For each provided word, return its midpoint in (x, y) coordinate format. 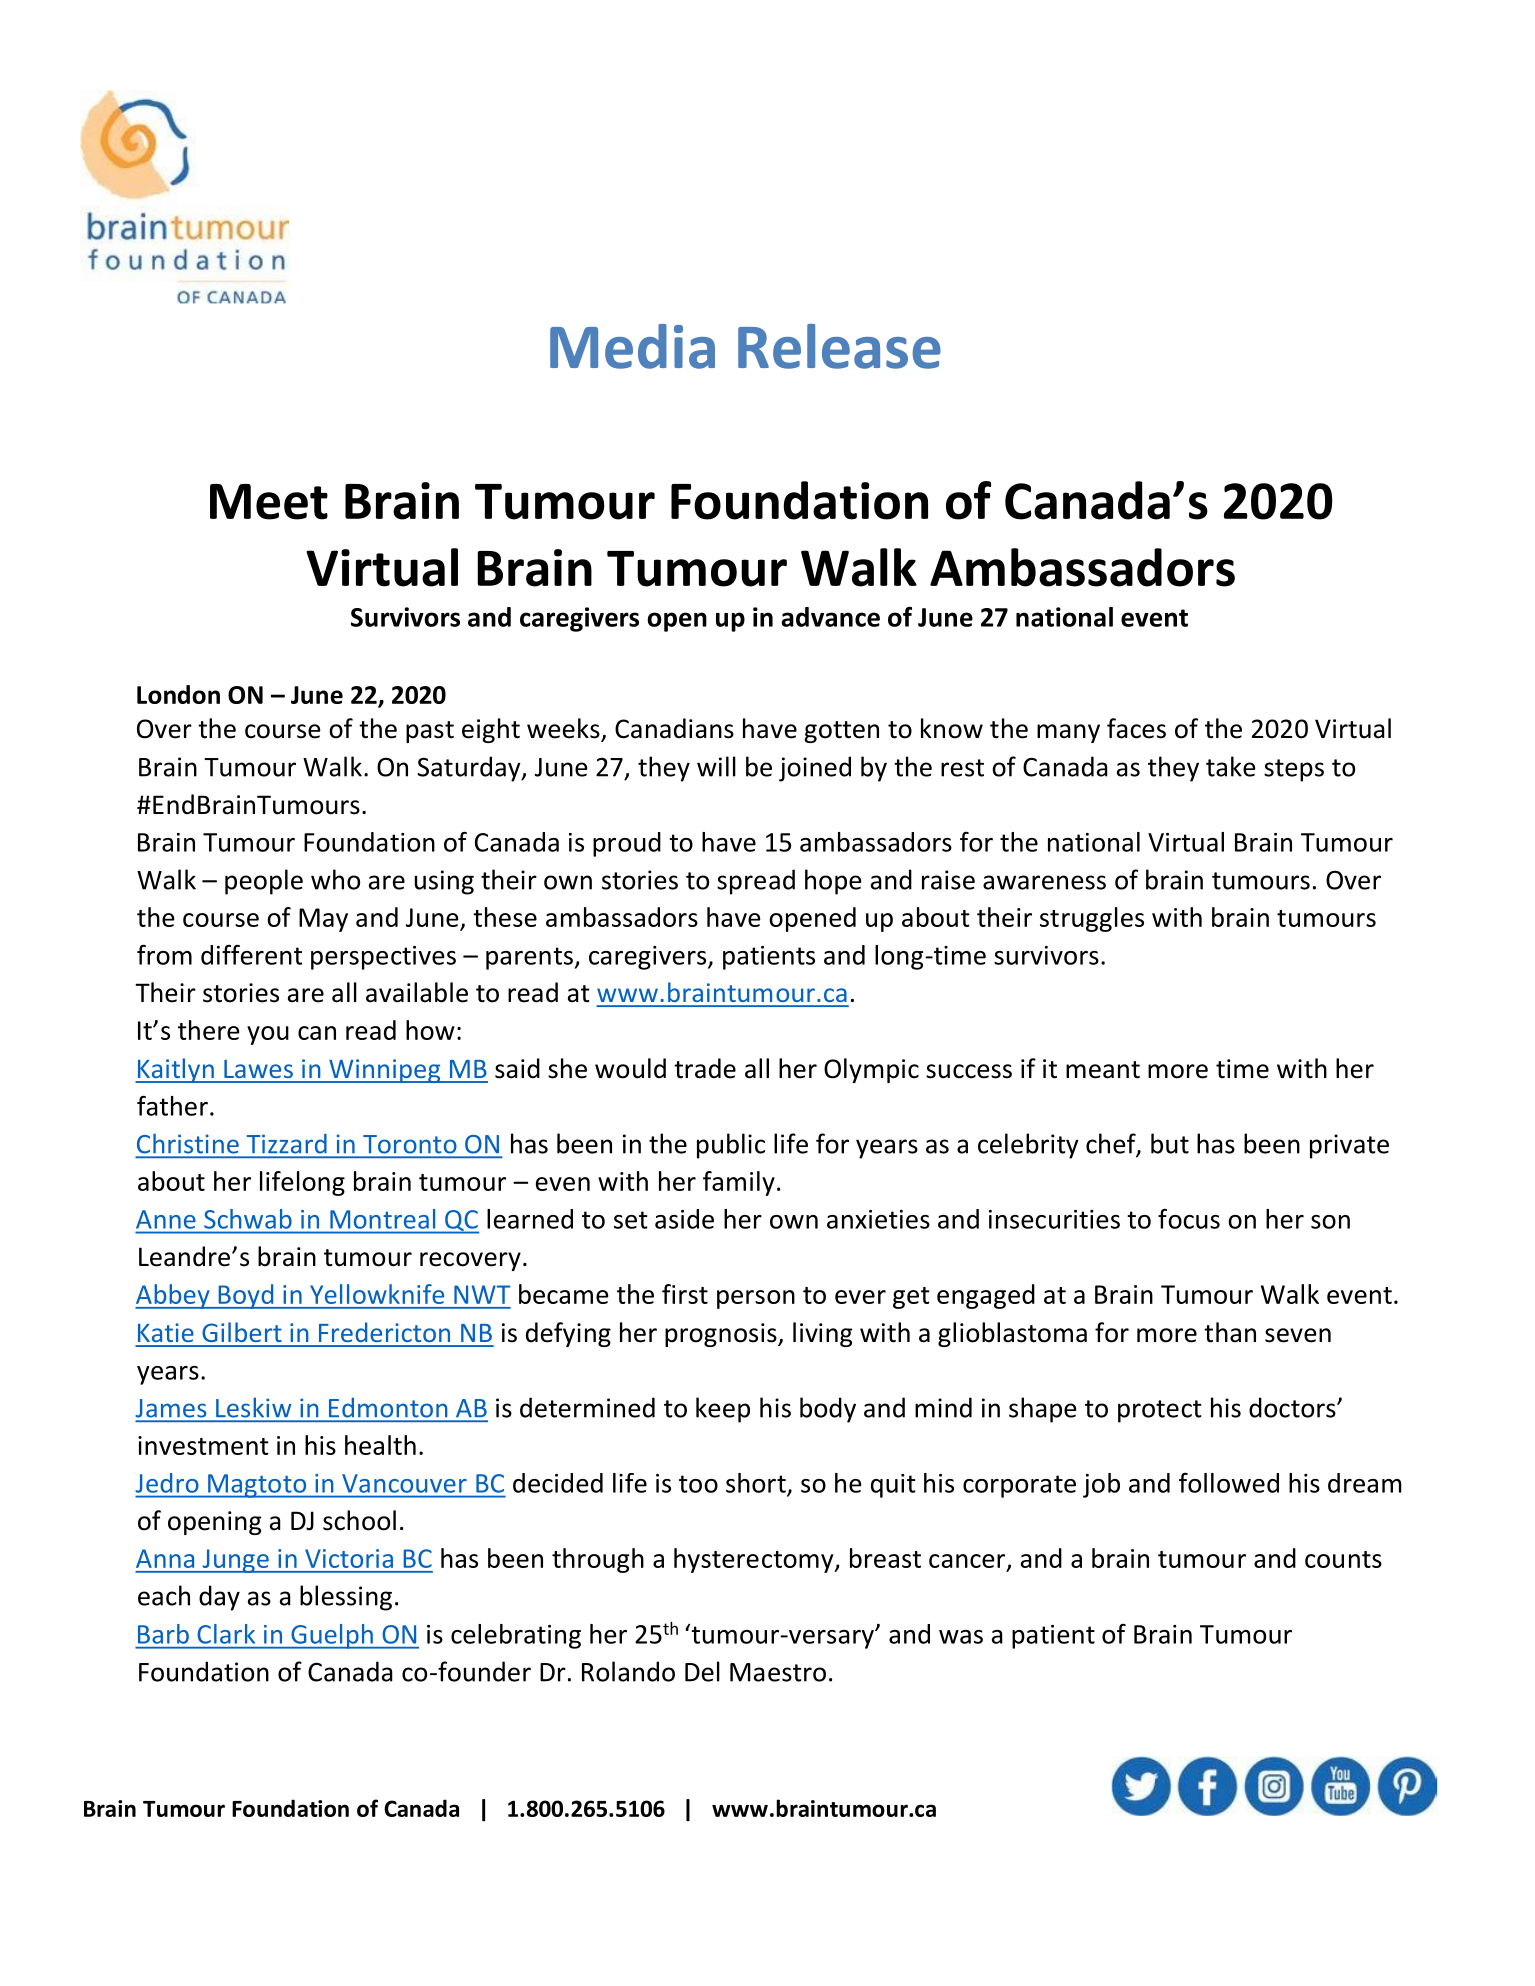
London (178, 694)
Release (839, 346)
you (268, 1035)
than (1230, 1332)
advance (830, 617)
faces (1136, 728)
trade (705, 1068)
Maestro (778, 1672)
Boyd (246, 1296)
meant (1103, 1070)
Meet (269, 502)
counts (1343, 1559)
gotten (841, 732)
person (756, 1299)
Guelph (332, 1636)
